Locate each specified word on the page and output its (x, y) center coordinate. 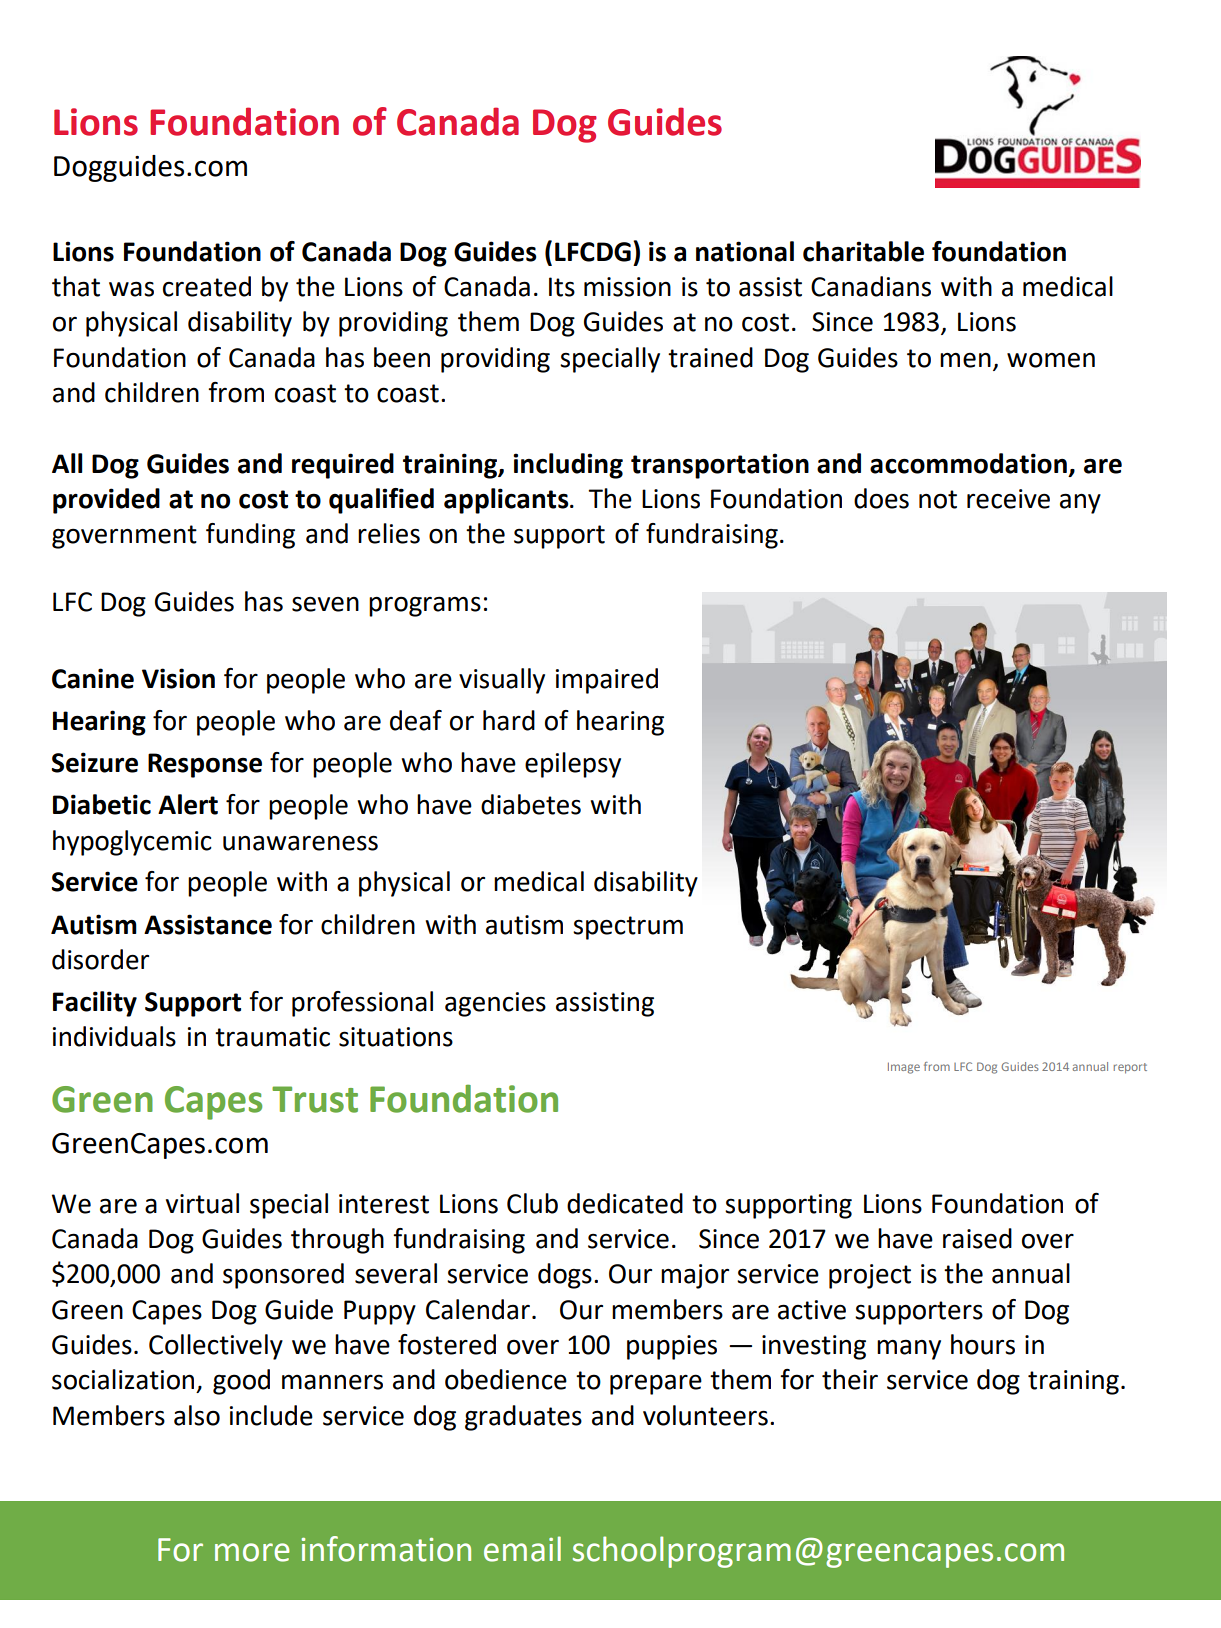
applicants (507, 501)
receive (1008, 499)
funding (250, 536)
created (207, 286)
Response (205, 765)
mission (627, 287)
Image (904, 1068)
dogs (565, 1276)
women (1051, 360)
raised (977, 1238)
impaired (607, 681)
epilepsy (573, 765)
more (252, 1552)
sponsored (283, 1276)
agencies (495, 1004)
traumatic (272, 1037)
